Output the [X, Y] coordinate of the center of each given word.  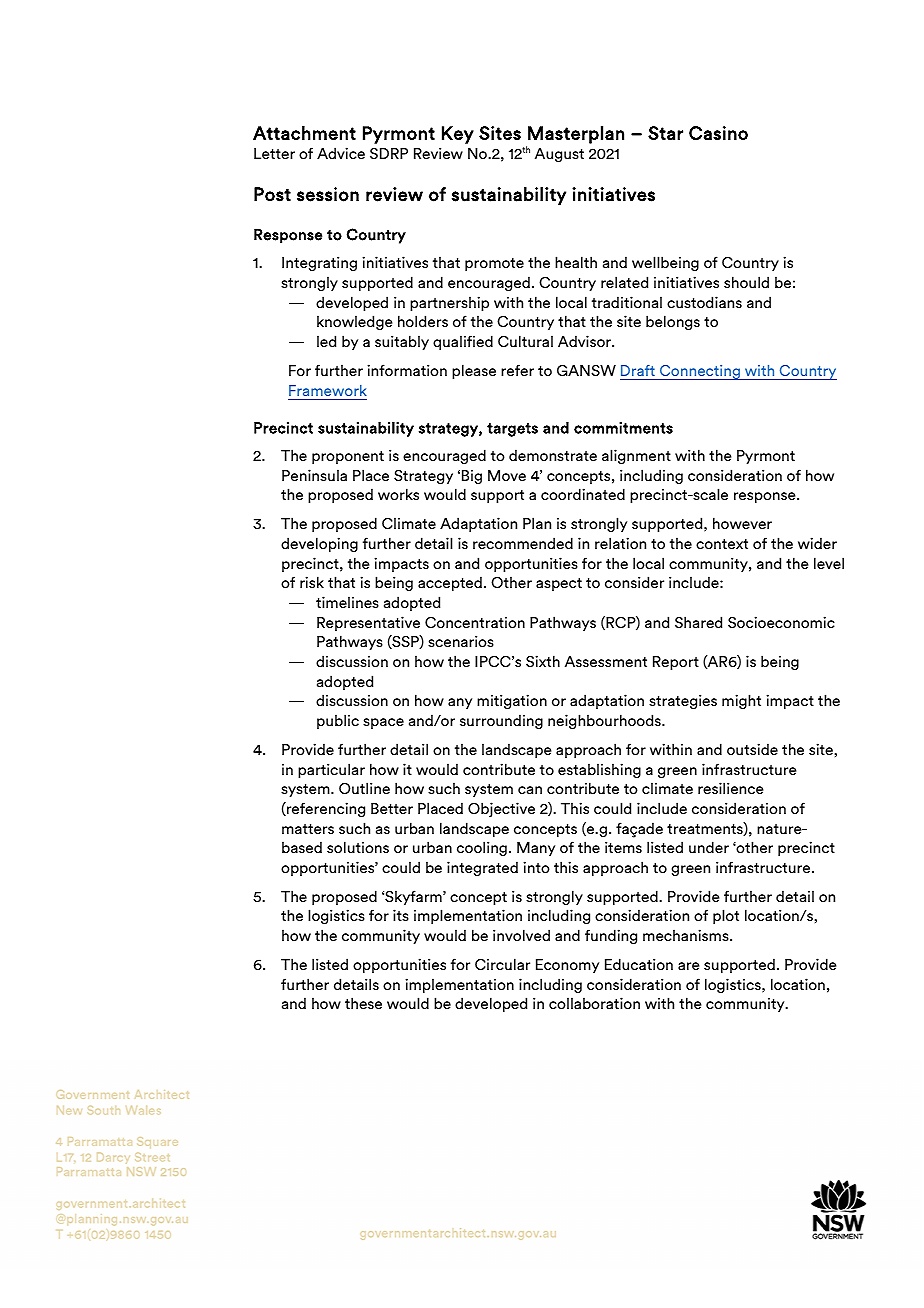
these [363, 1003]
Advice [341, 153]
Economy [567, 966]
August [559, 155]
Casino [718, 133]
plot [726, 916]
